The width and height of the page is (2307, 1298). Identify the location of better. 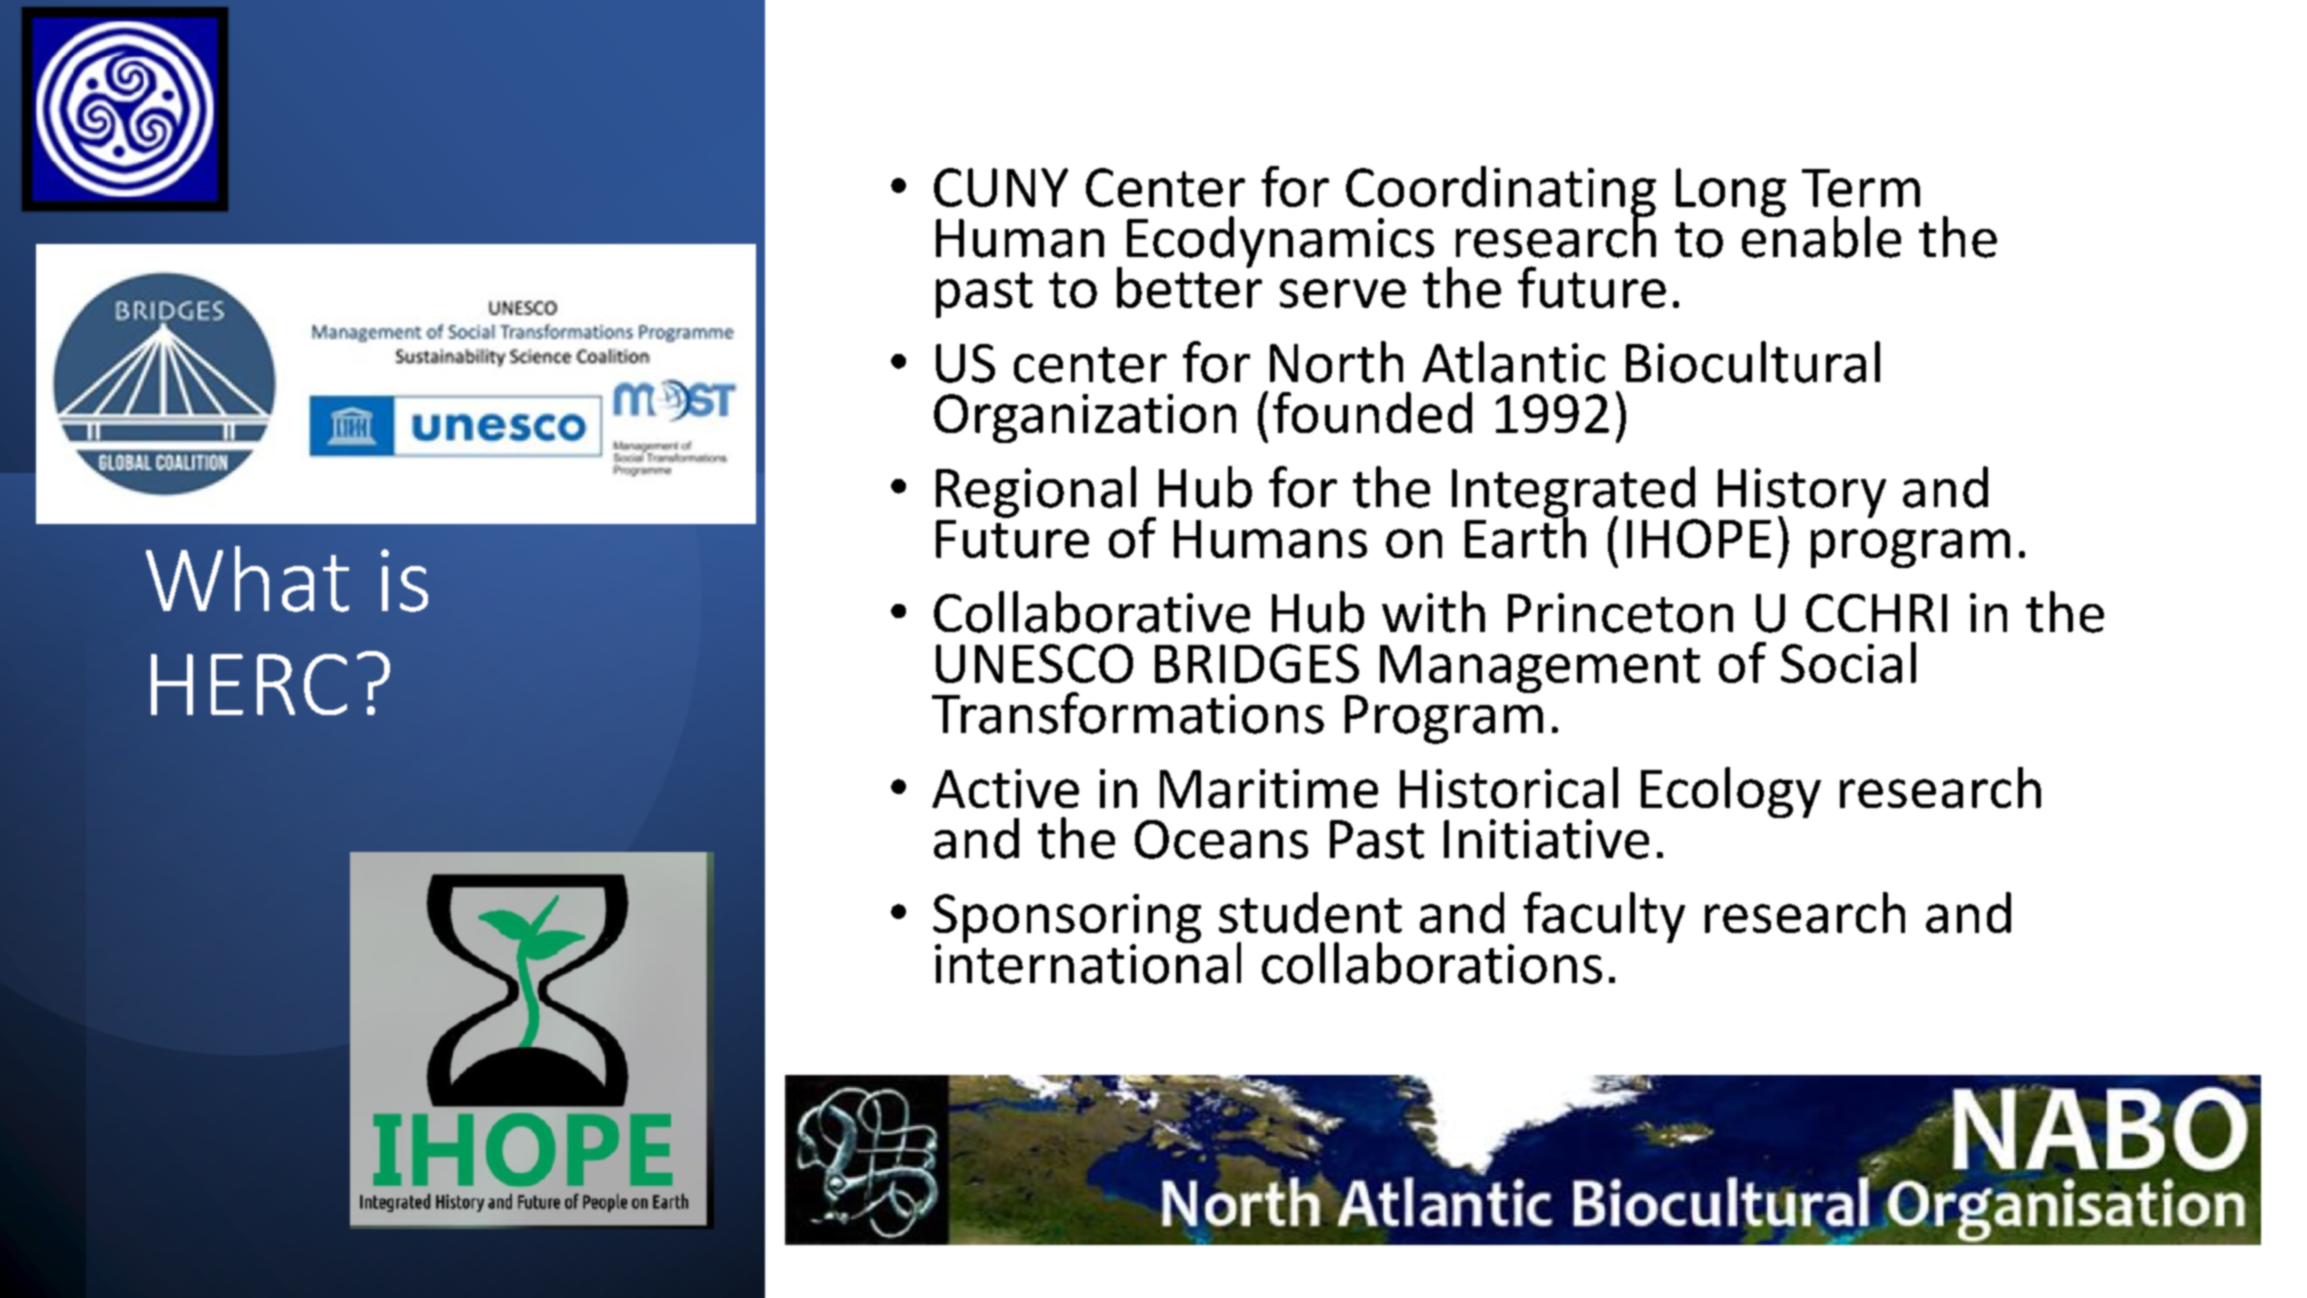
(1189, 286).
